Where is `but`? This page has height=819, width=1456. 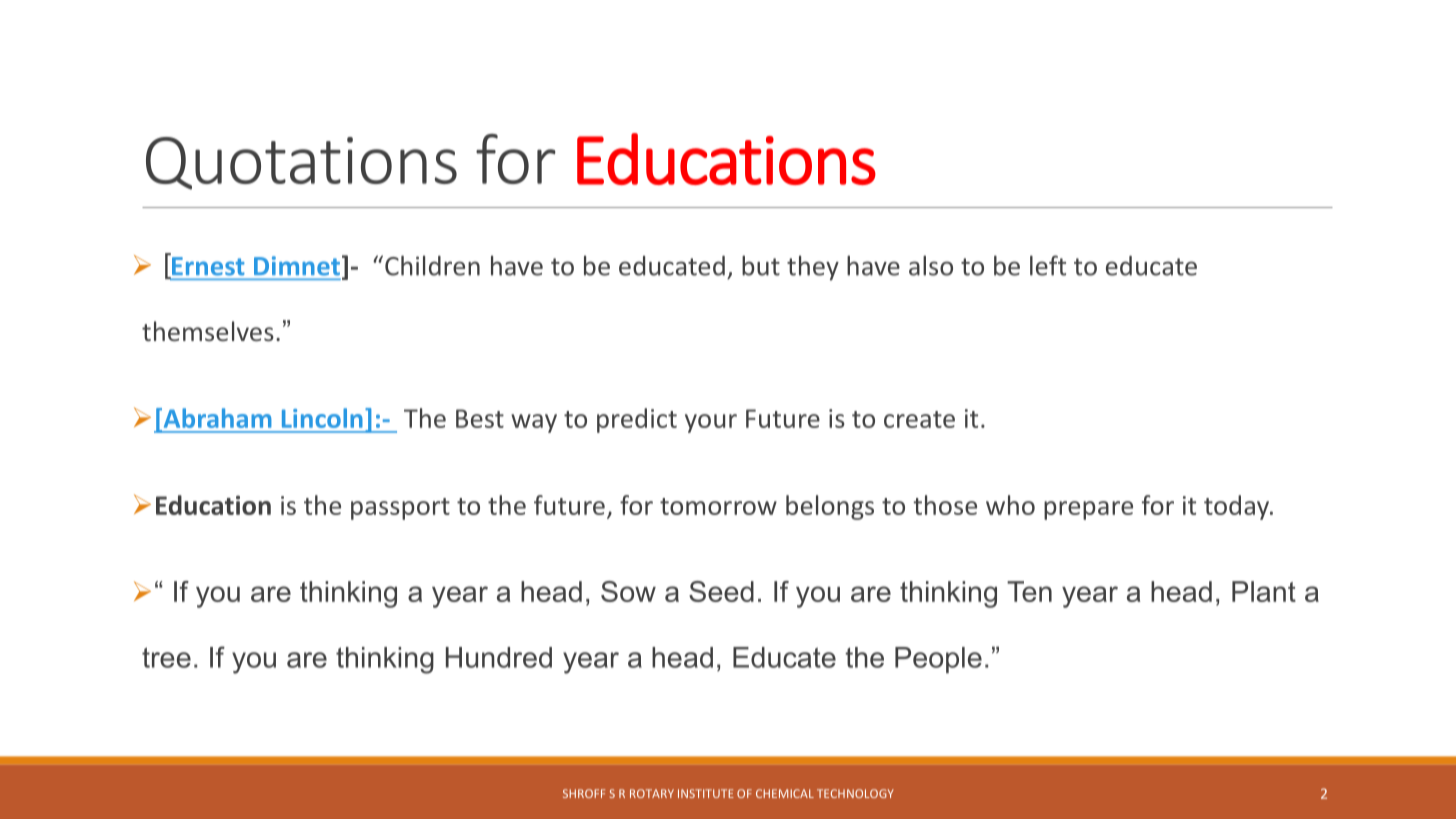 but is located at coordinates (761, 265).
